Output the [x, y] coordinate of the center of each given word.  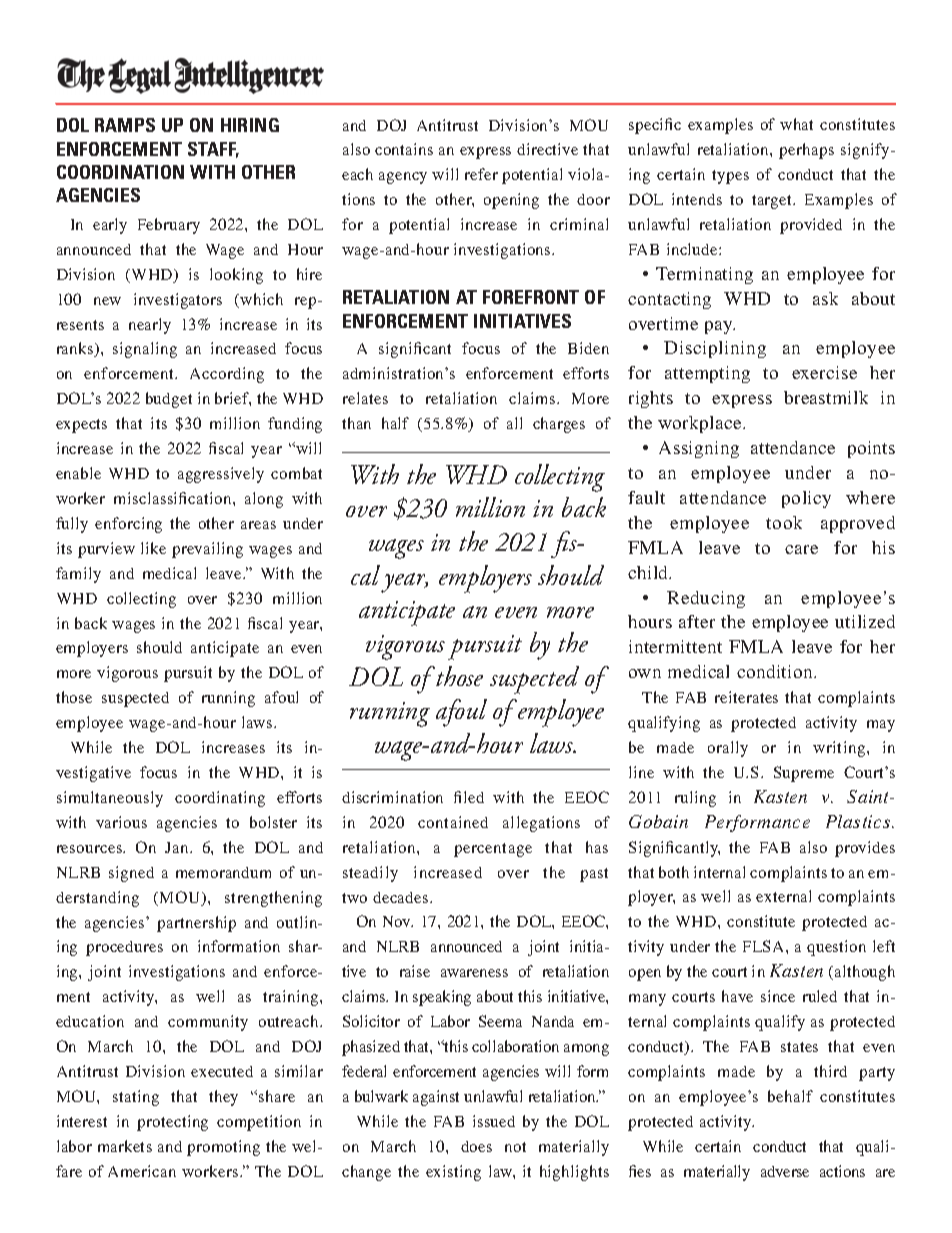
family [78, 575]
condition [776, 671]
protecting [172, 1123]
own [645, 673]
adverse [785, 1171]
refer [481, 174]
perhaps [806, 151]
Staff [213, 150]
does [476, 1146]
